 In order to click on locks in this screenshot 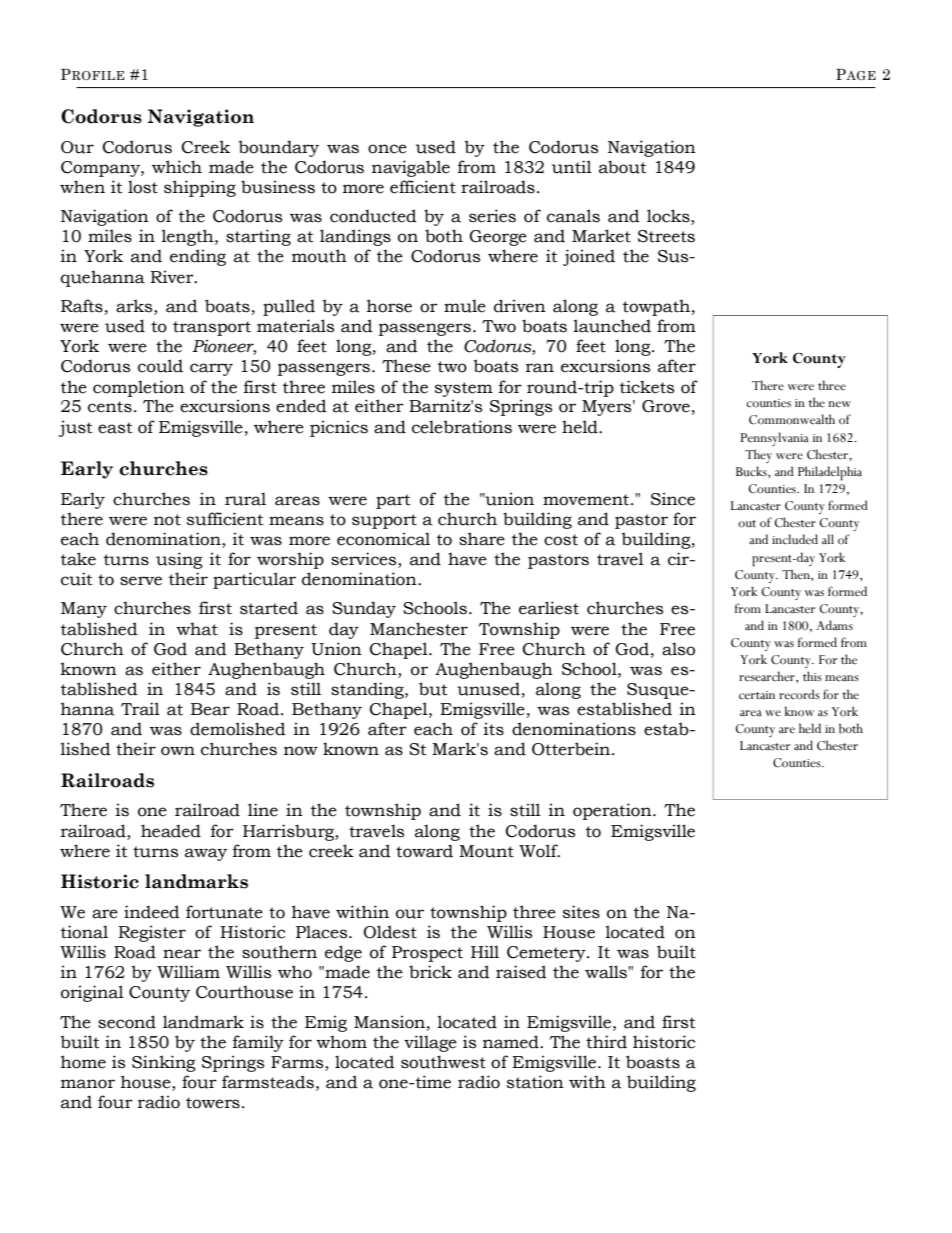, I will do `click(669, 217)`.
